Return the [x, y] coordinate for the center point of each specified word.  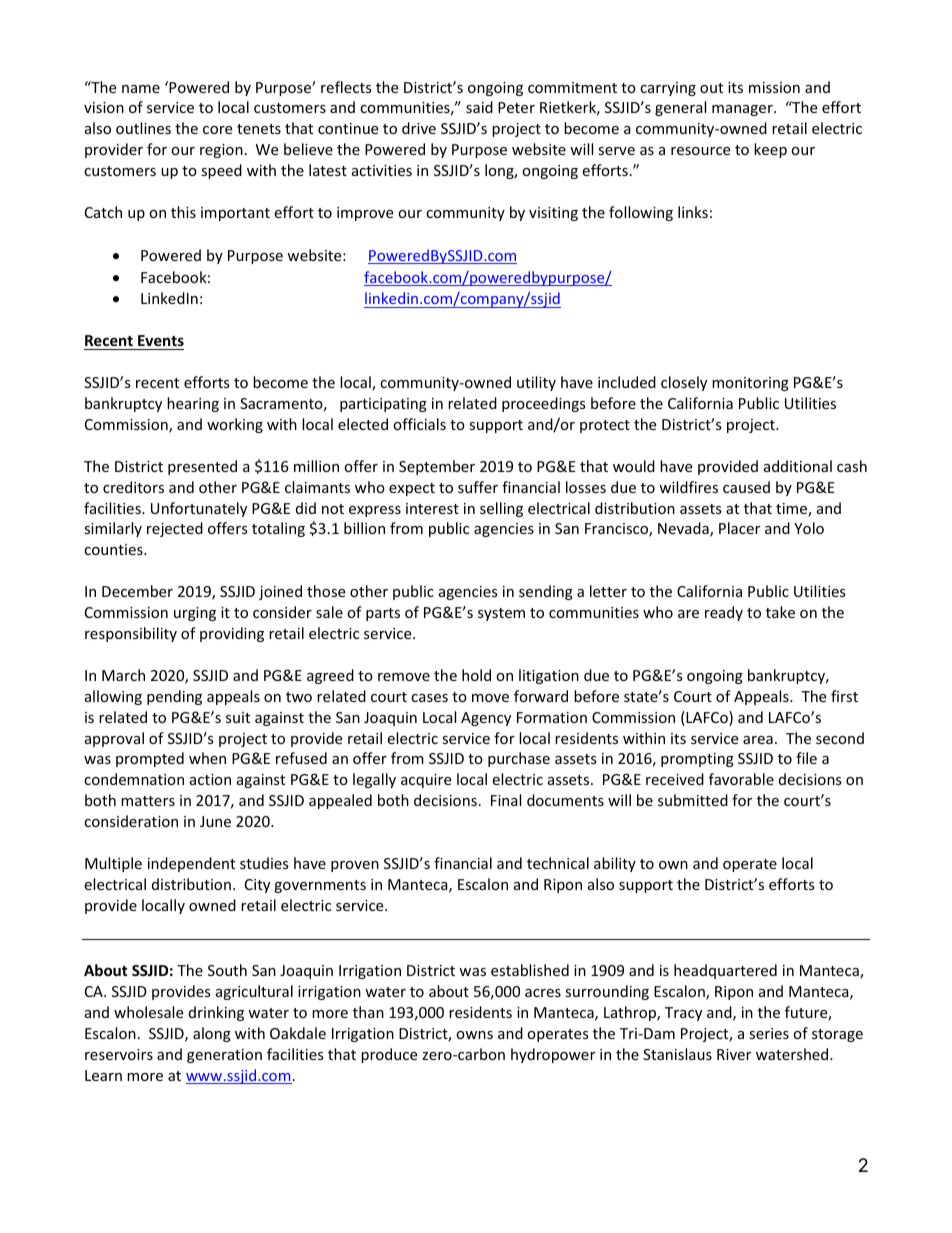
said [479, 107]
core [217, 130]
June [215, 821]
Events [161, 340]
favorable [741, 779]
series [769, 1033]
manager [743, 110]
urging [195, 614]
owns [474, 1035]
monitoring [750, 384]
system [501, 614]
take [780, 612]
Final [506, 800]
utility [536, 383]
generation [224, 1056]
